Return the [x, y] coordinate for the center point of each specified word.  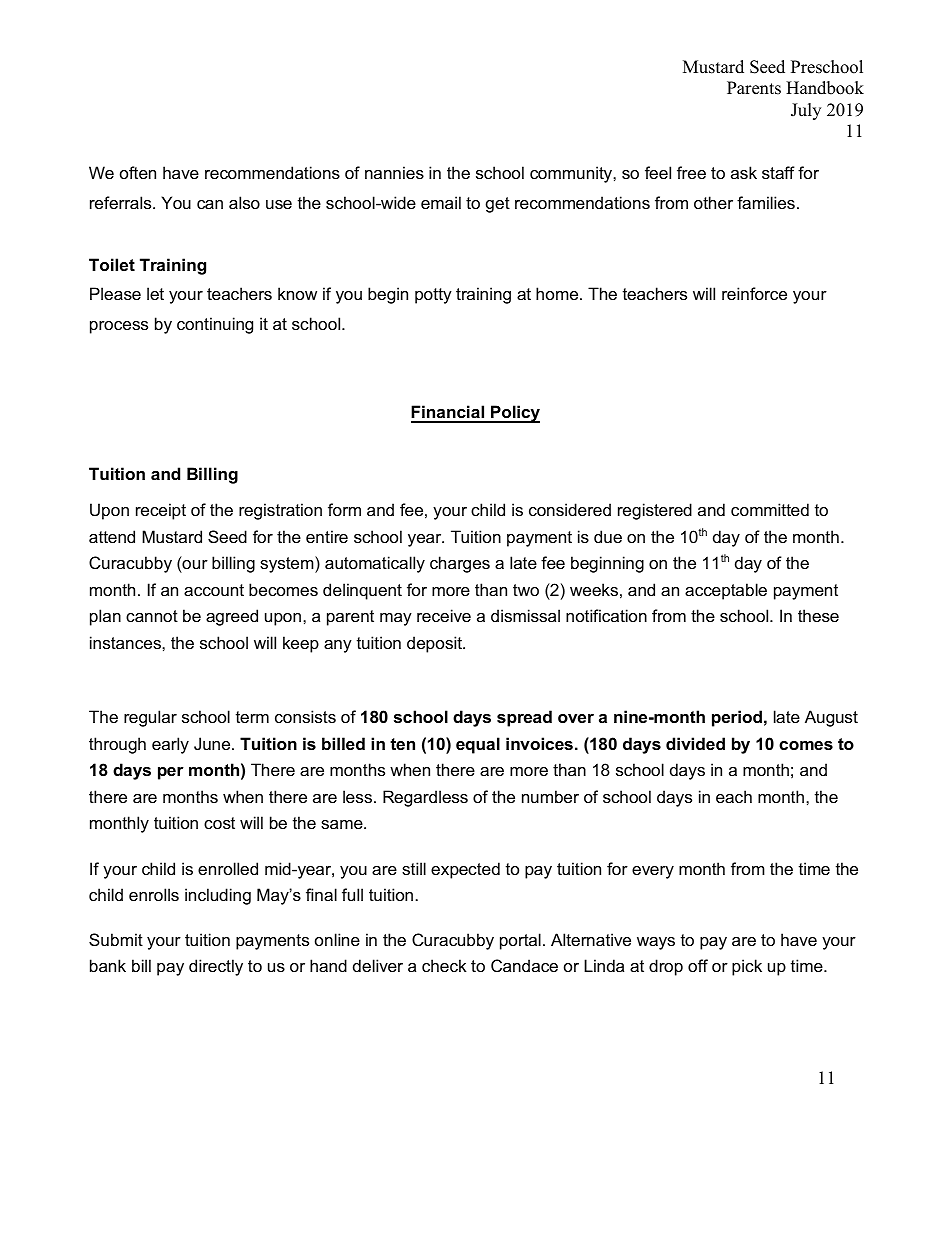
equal [478, 745]
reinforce [754, 293]
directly [216, 967]
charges [460, 564]
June [213, 743]
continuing [215, 325]
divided [695, 743]
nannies [394, 172]
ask [744, 172]
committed [770, 509]
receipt [161, 511]
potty [433, 296]
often [138, 172]
